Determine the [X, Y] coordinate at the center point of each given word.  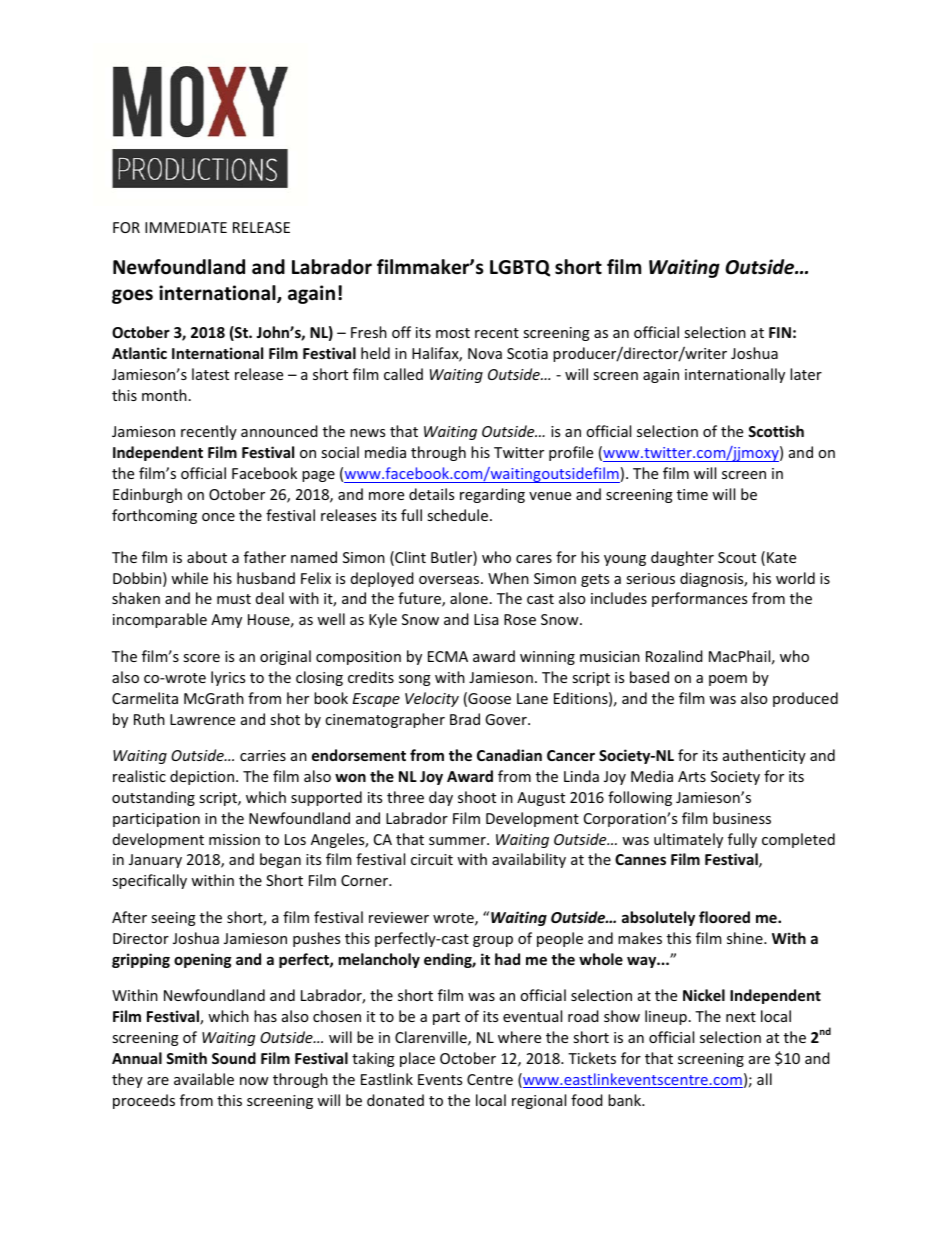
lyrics [228, 678]
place [417, 1059]
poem [728, 680]
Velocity [432, 699]
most [453, 333]
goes [132, 296]
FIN [780, 332]
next [741, 1017]
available [204, 1079]
